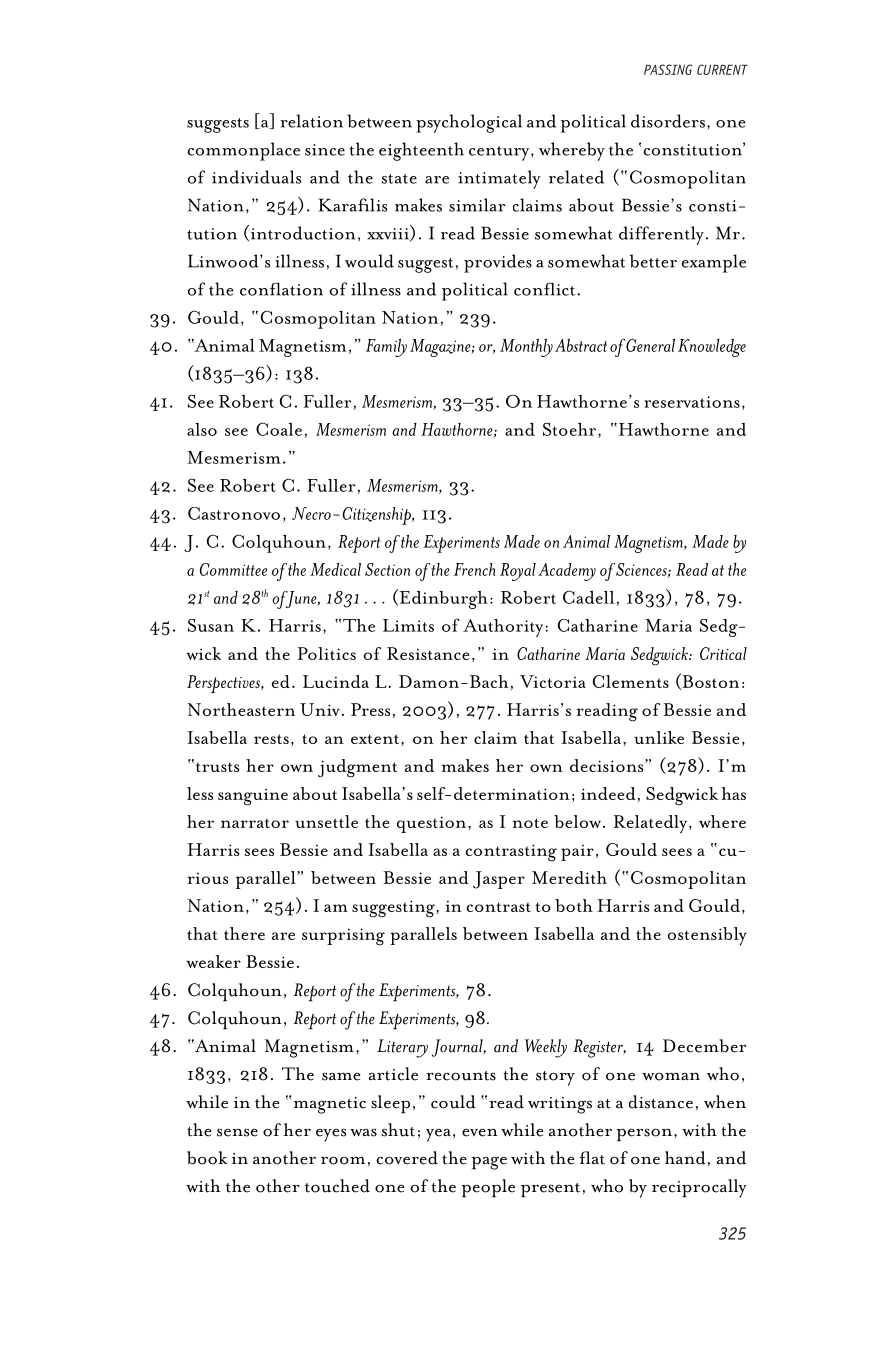 The width and height of the document is (896, 1345). Describe the element at coordinates (503, 628) in the document. I see `Authority` at that location.
